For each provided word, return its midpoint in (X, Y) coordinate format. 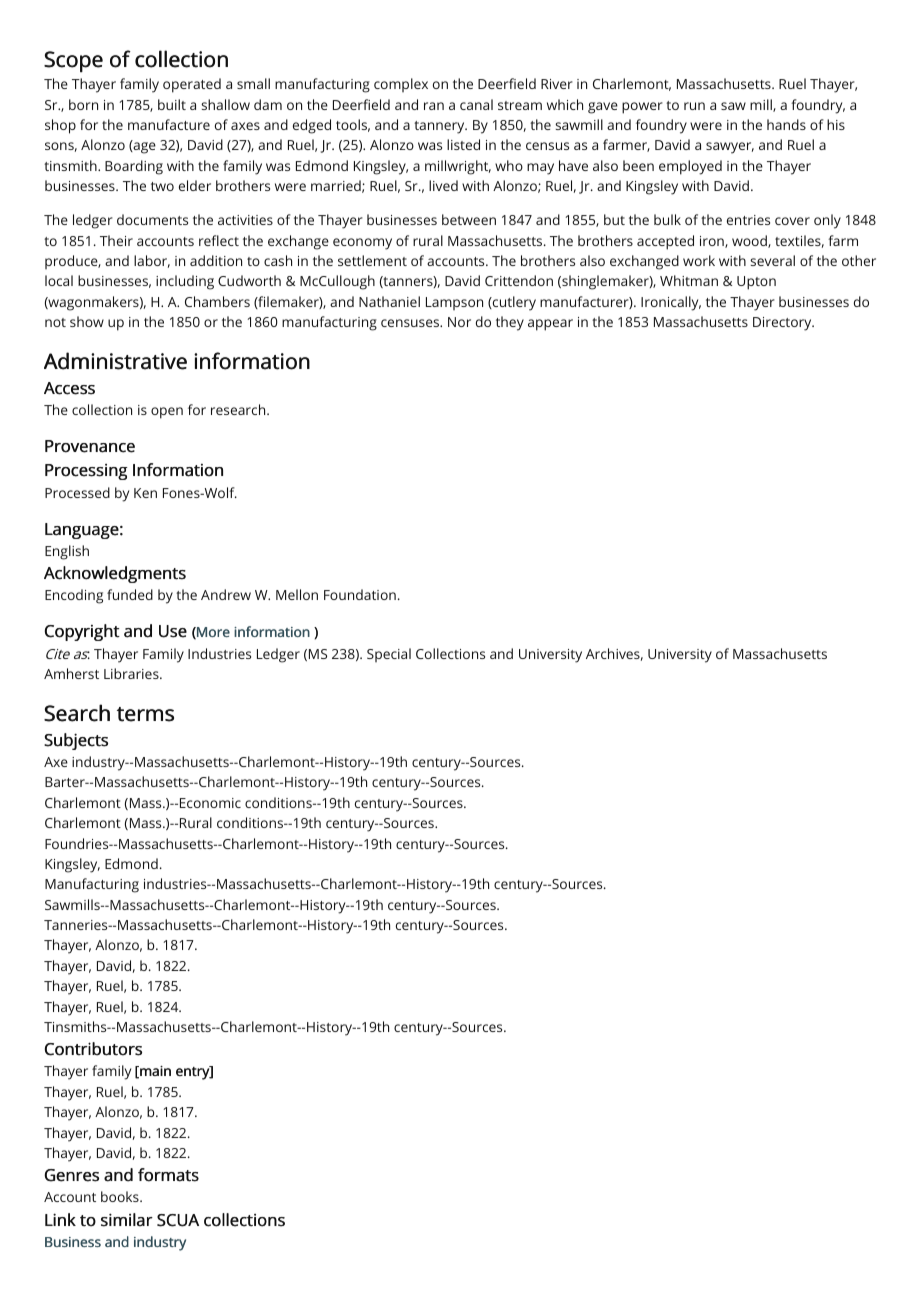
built (172, 104)
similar (127, 1220)
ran (434, 106)
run (694, 106)
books (121, 1196)
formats (168, 1175)
